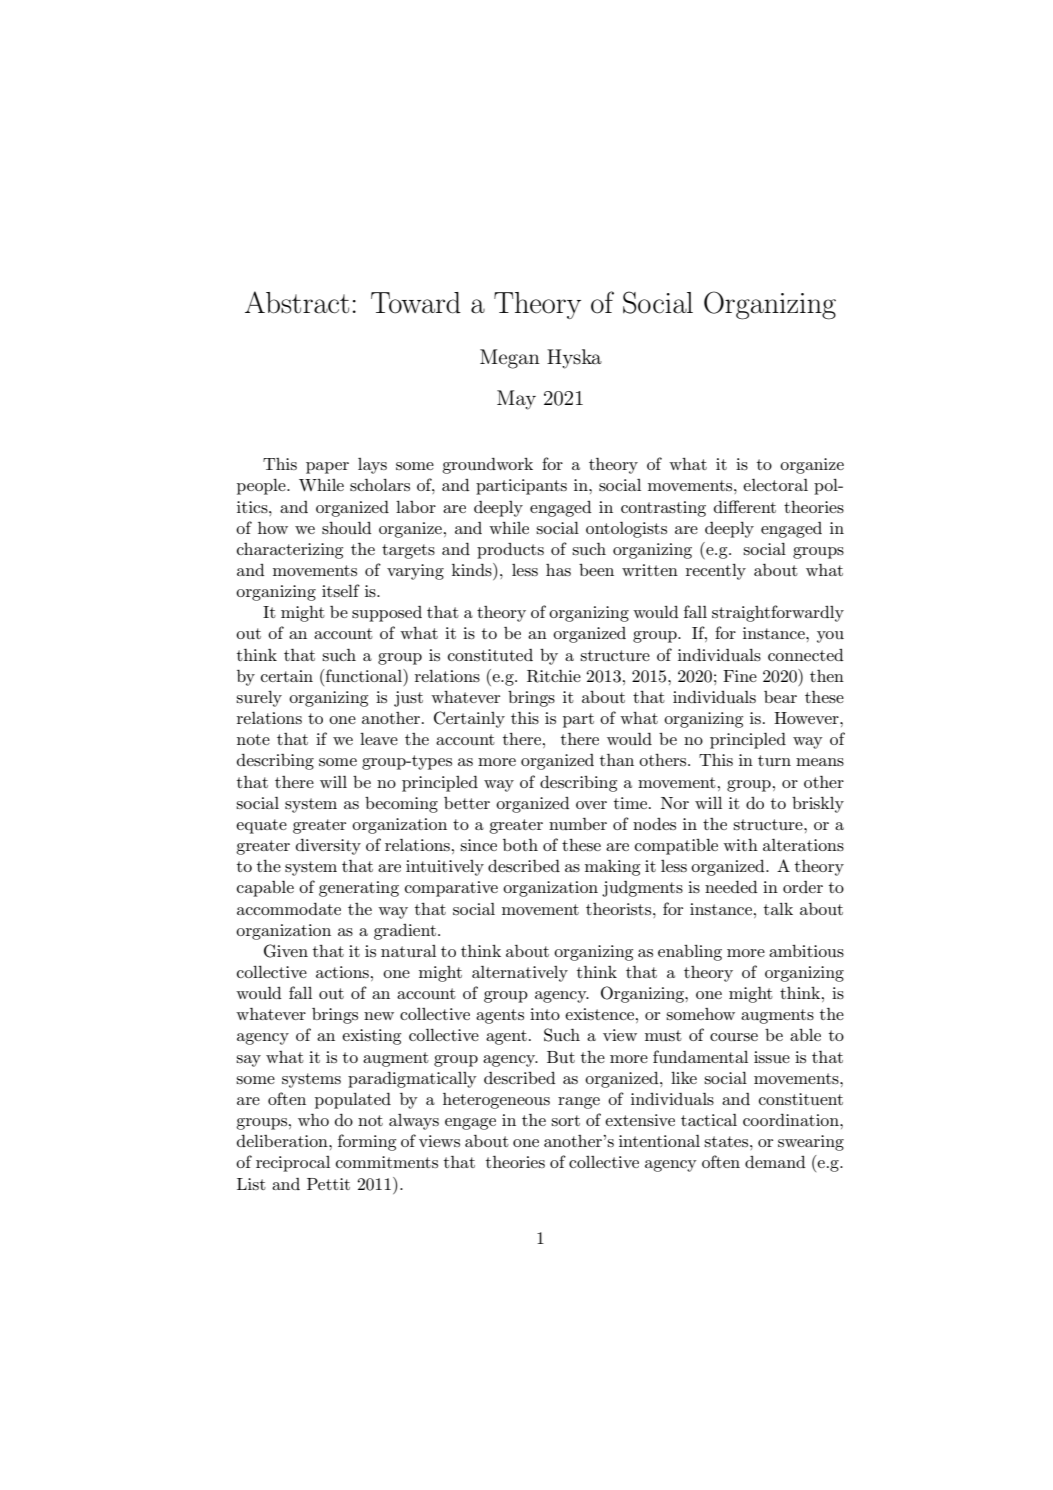  Describe the element at coordinates (293, 1164) in the screenshot. I see `reciprocal` at that location.
